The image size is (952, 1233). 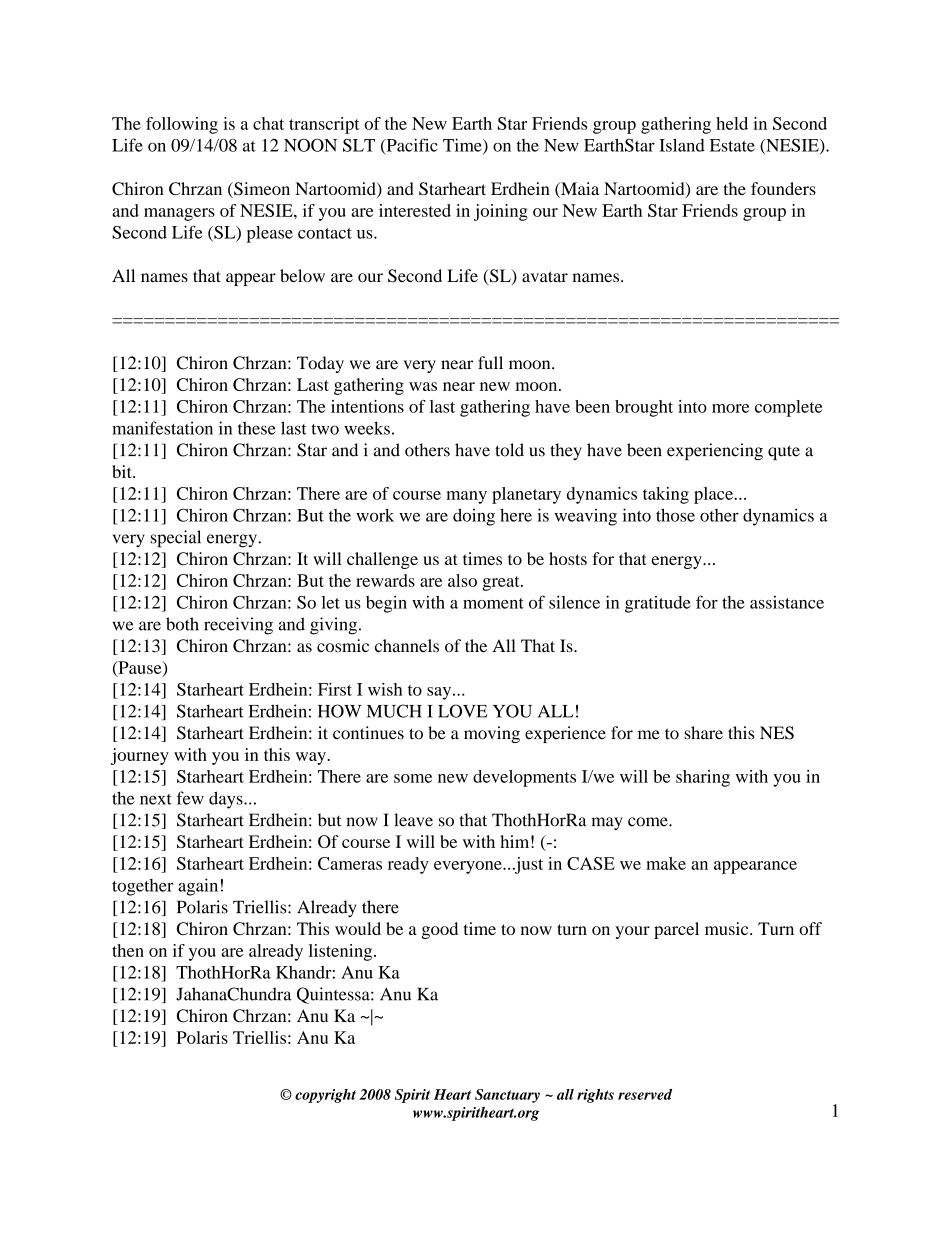 What do you see at coordinates (507, 1096) in the screenshot?
I see `Sanctuary` at bounding box center [507, 1096].
